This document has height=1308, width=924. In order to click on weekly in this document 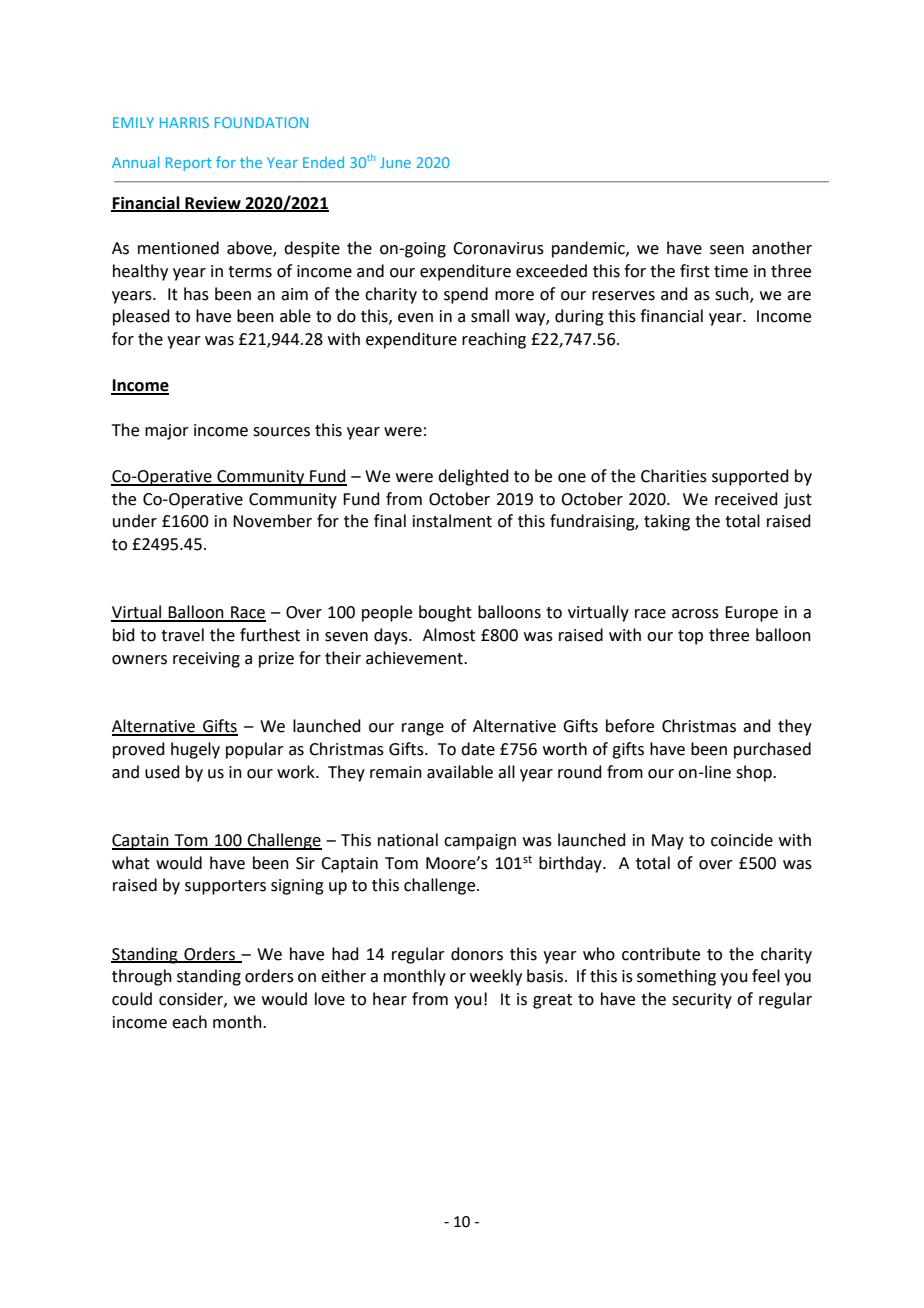, I will do `click(496, 977)`.
